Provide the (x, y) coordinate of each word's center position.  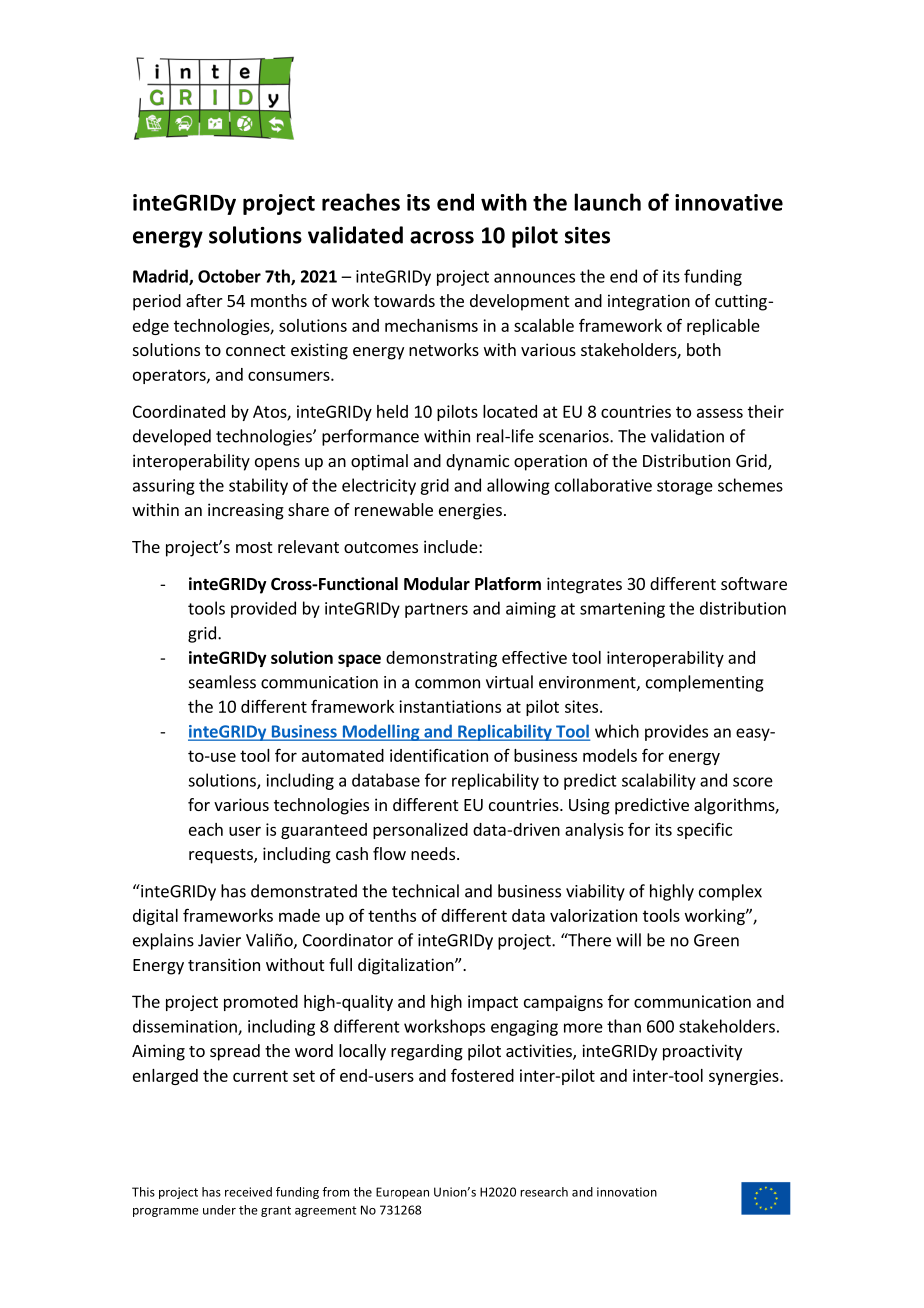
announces (534, 278)
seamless (222, 682)
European (402, 1193)
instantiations (450, 706)
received (248, 1192)
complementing (705, 683)
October (229, 276)
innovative (729, 202)
